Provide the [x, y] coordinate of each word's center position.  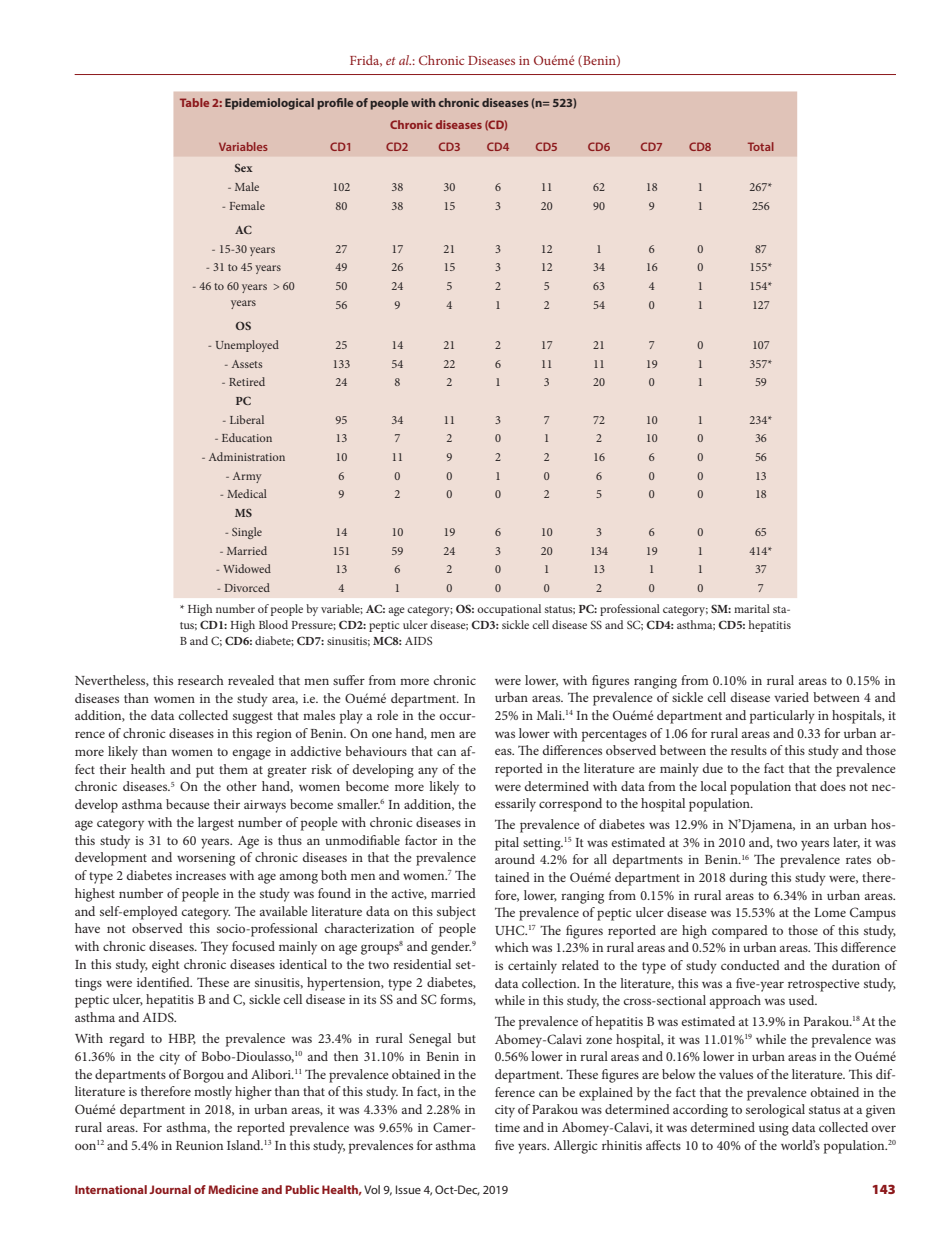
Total [761, 146]
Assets [247, 364]
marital [752, 608]
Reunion [199, 1145]
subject [456, 913]
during [748, 879]
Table [194, 102]
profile [335, 104]
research [201, 680]
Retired [247, 381]
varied [791, 697]
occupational [509, 610]
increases [201, 875]
